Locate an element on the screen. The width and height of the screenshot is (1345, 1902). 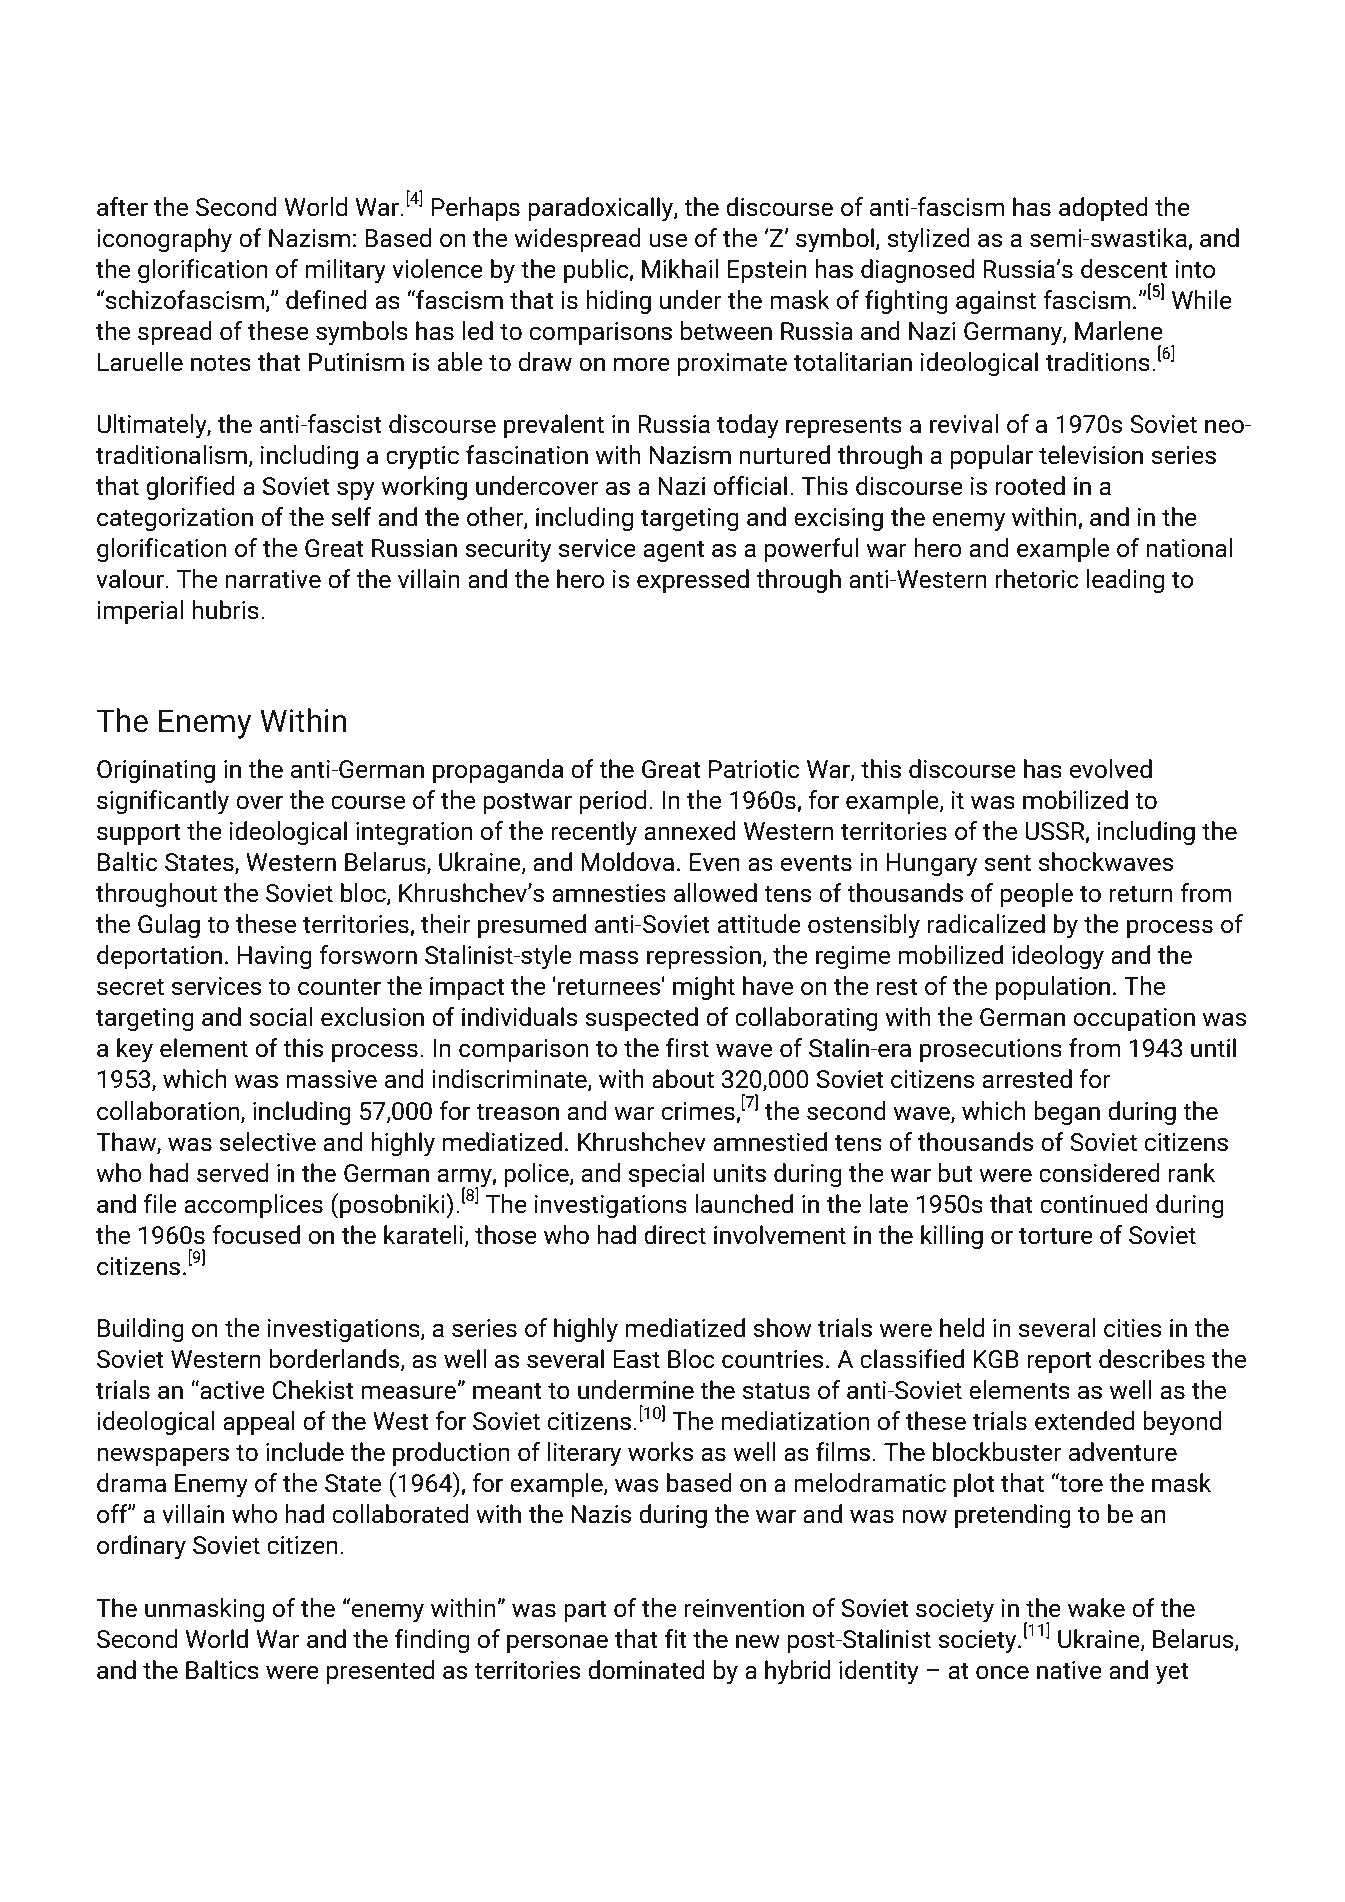
ideology is located at coordinates (1058, 957).
